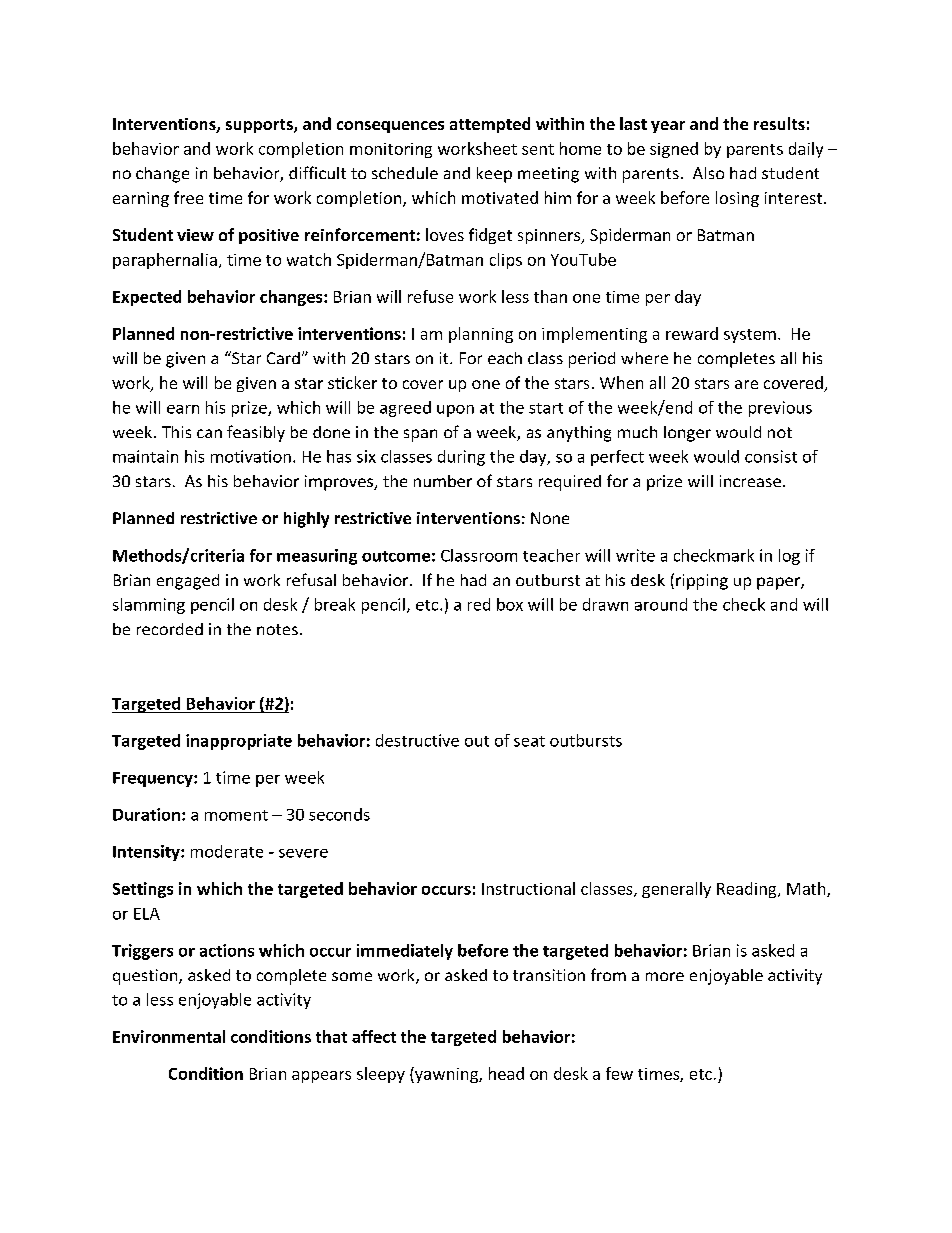 This document has height=1233, width=952. What do you see at coordinates (446, 1075) in the document?
I see `yawning` at bounding box center [446, 1075].
